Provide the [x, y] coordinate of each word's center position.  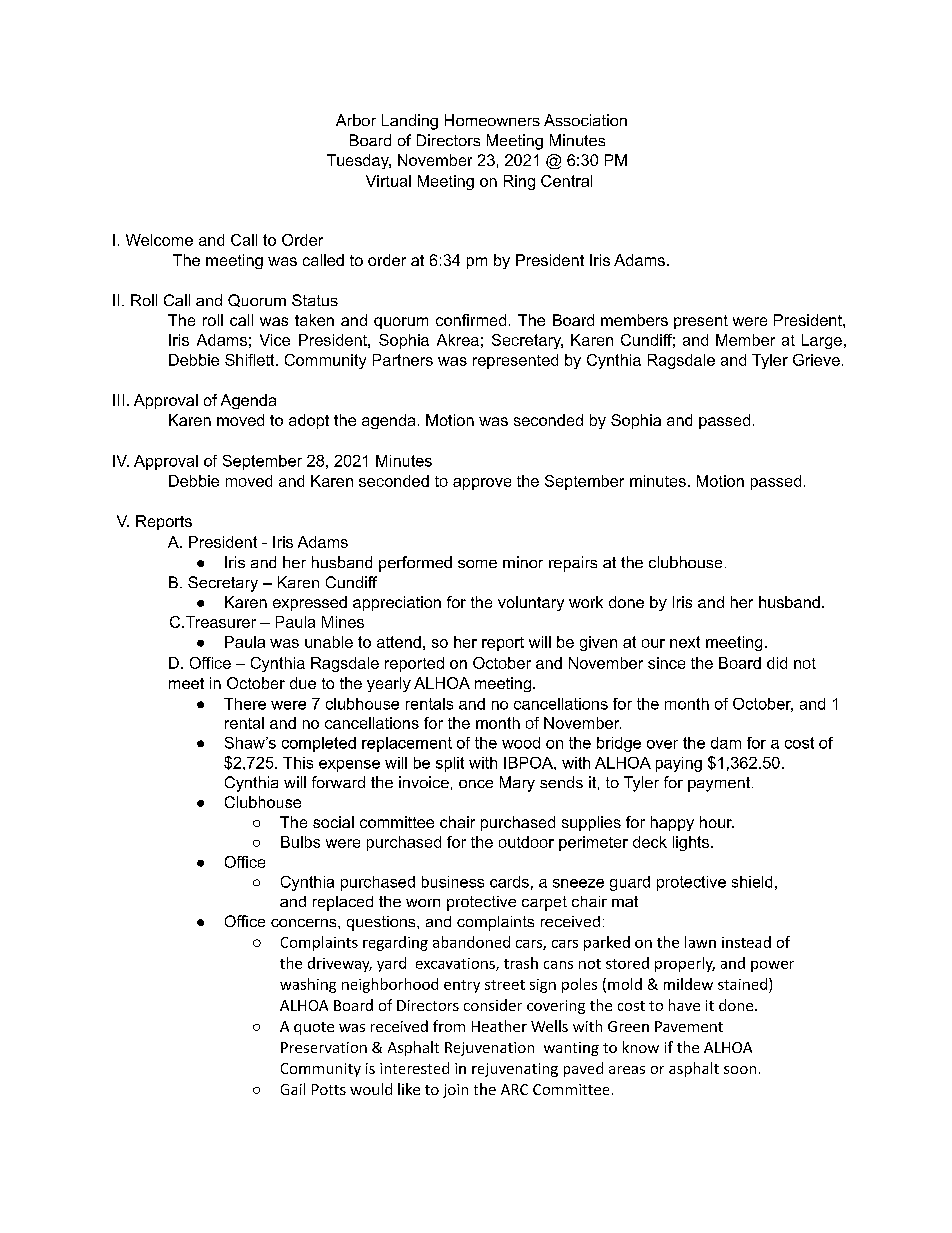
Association [585, 120]
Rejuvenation [489, 1049]
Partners [403, 360]
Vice [275, 340]
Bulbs [300, 842]
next [685, 642]
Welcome [159, 240]
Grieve [816, 360]
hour [717, 822]
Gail [293, 1089]
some [477, 564]
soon [740, 1070]
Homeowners [492, 120]
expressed [310, 603]
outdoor [526, 842]
